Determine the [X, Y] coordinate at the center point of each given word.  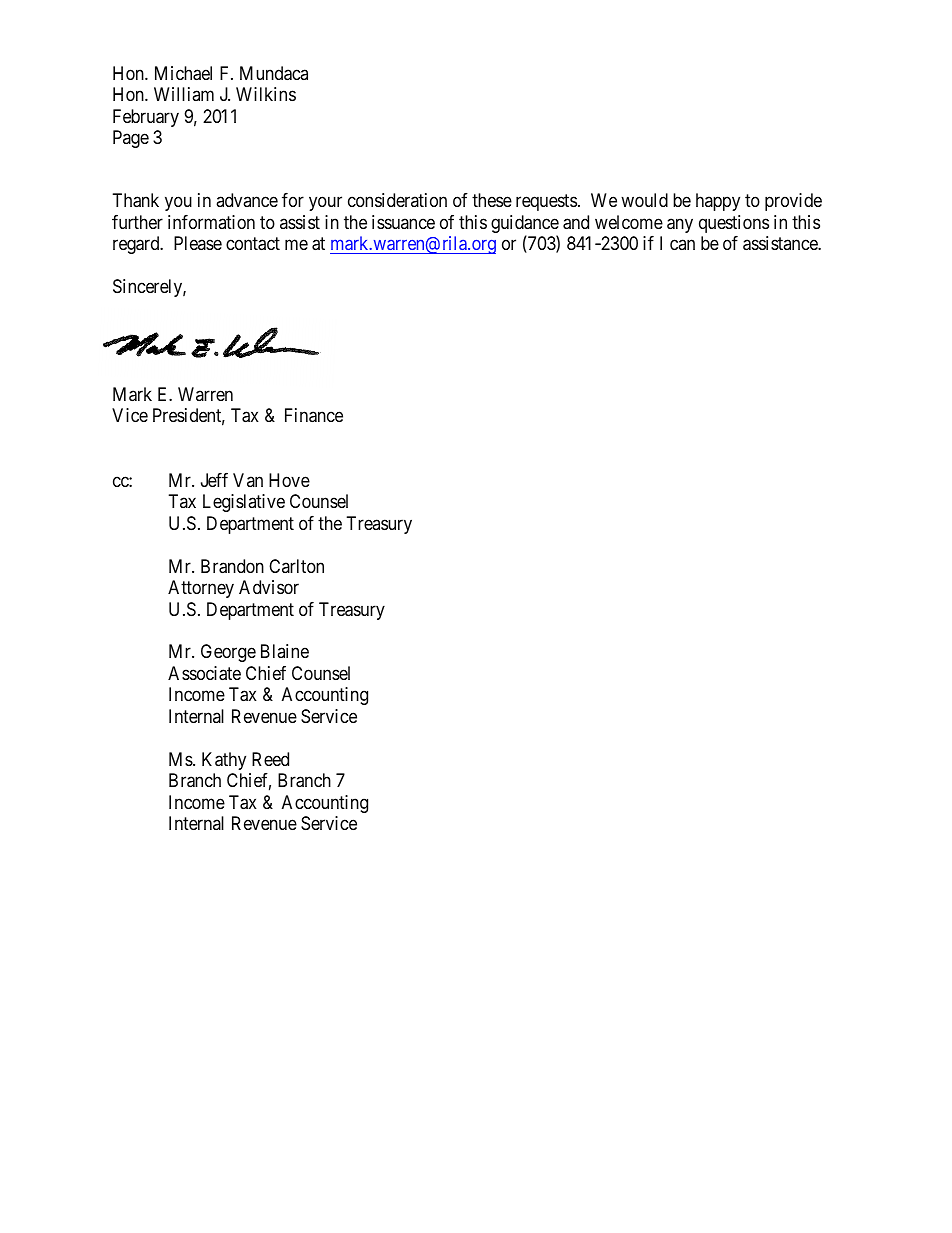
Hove [289, 480]
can [682, 245]
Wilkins [266, 94]
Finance [314, 415]
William [184, 94]
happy [718, 202]
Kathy [224, 761]
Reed [270, 759]
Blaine [285, 651]
